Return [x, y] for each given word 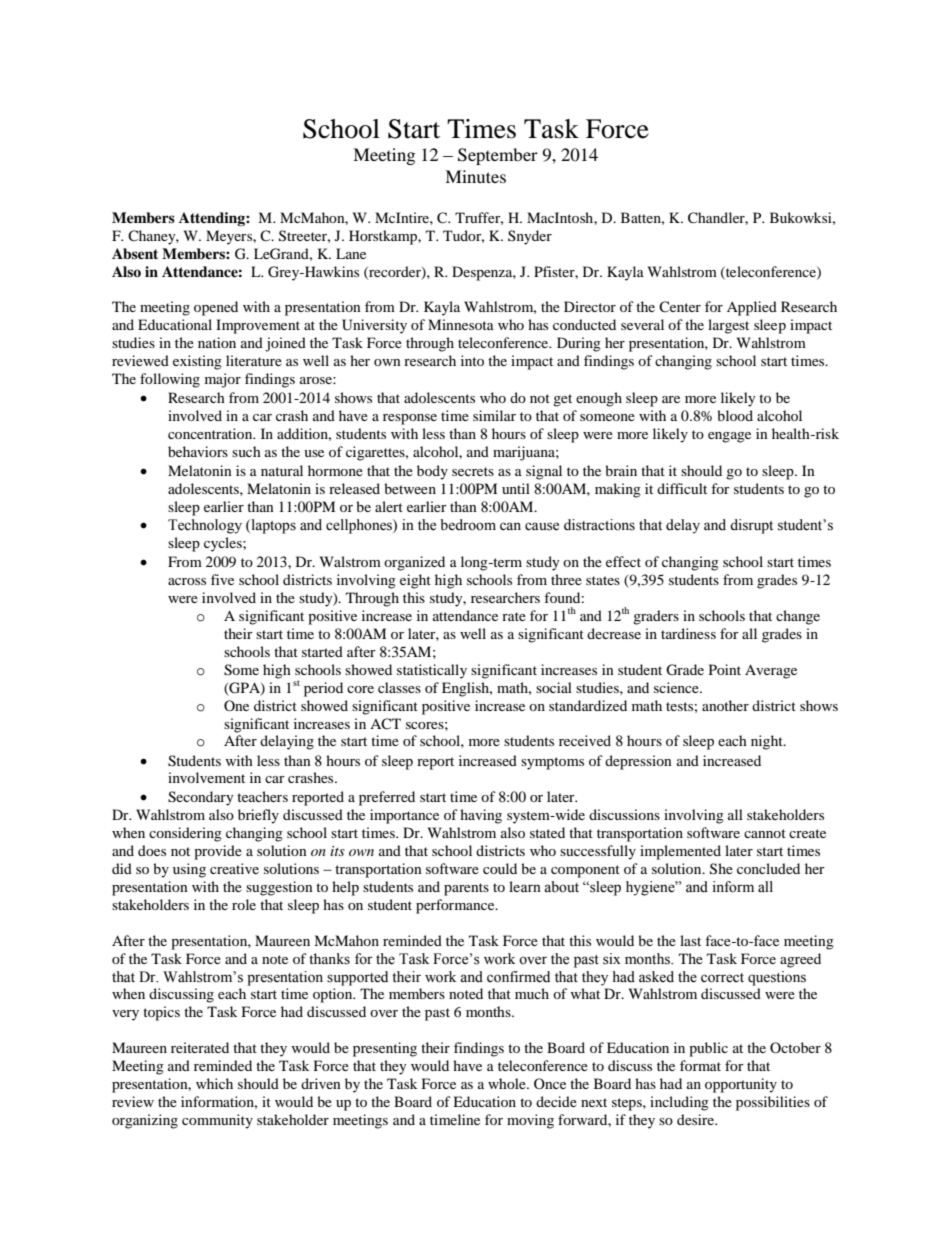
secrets [473, 471]
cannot [765, 833]
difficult [682, 488]
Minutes [475, 176]
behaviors [198, 451]
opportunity [741, 1085]
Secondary [201, 798]
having [481, 816]
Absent [135, 254]
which [214, 1083]
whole [508, 1083]
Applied [752, 308]
